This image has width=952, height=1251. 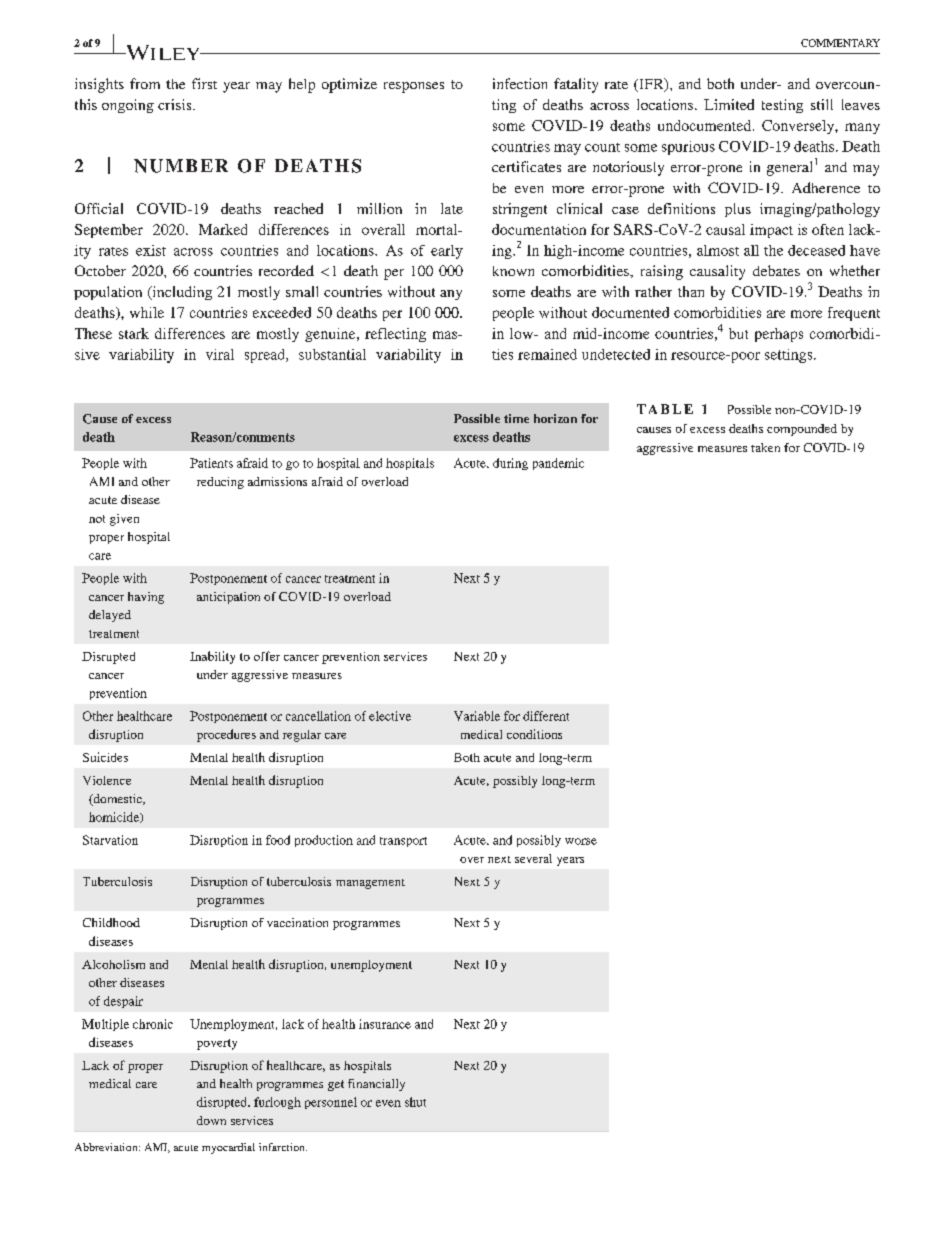 What do you see at coordinates (513, 271) in the image?
I see `known` at bounding box center [513, 271].
